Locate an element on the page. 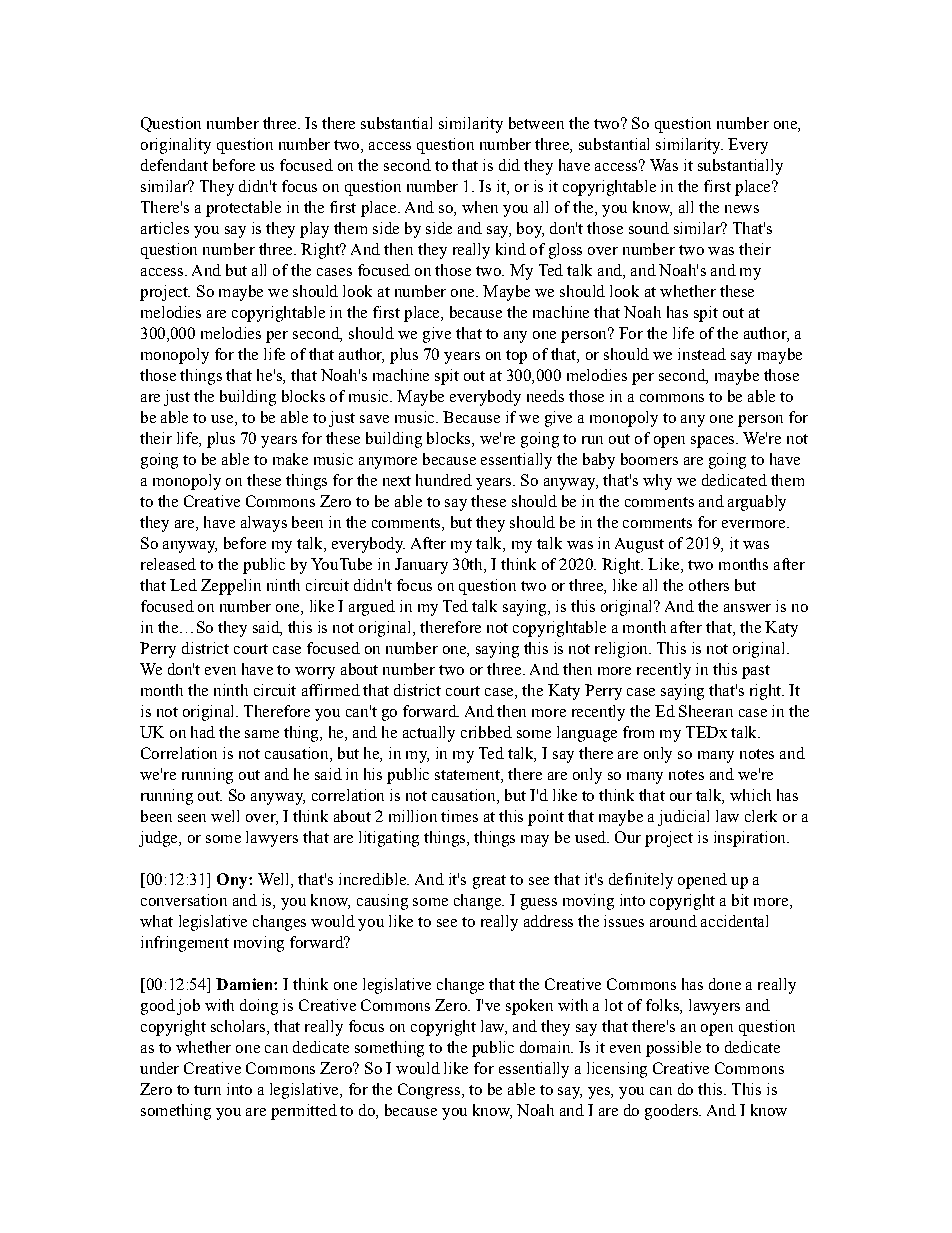 This document has width=952, height=1233. when is located at coordinates (480, 207).
